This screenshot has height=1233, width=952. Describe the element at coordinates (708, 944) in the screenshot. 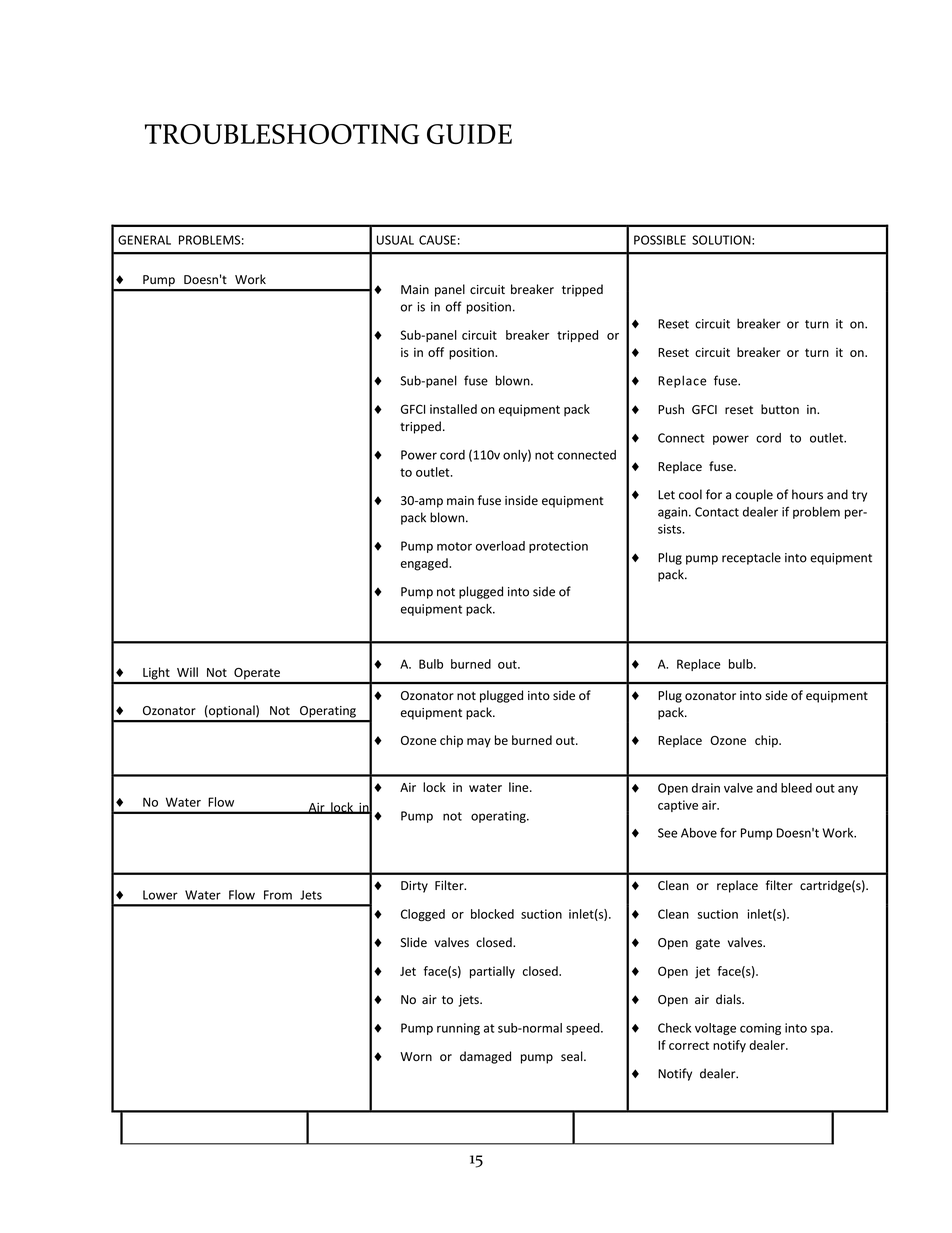

I see `gate` at that location.
